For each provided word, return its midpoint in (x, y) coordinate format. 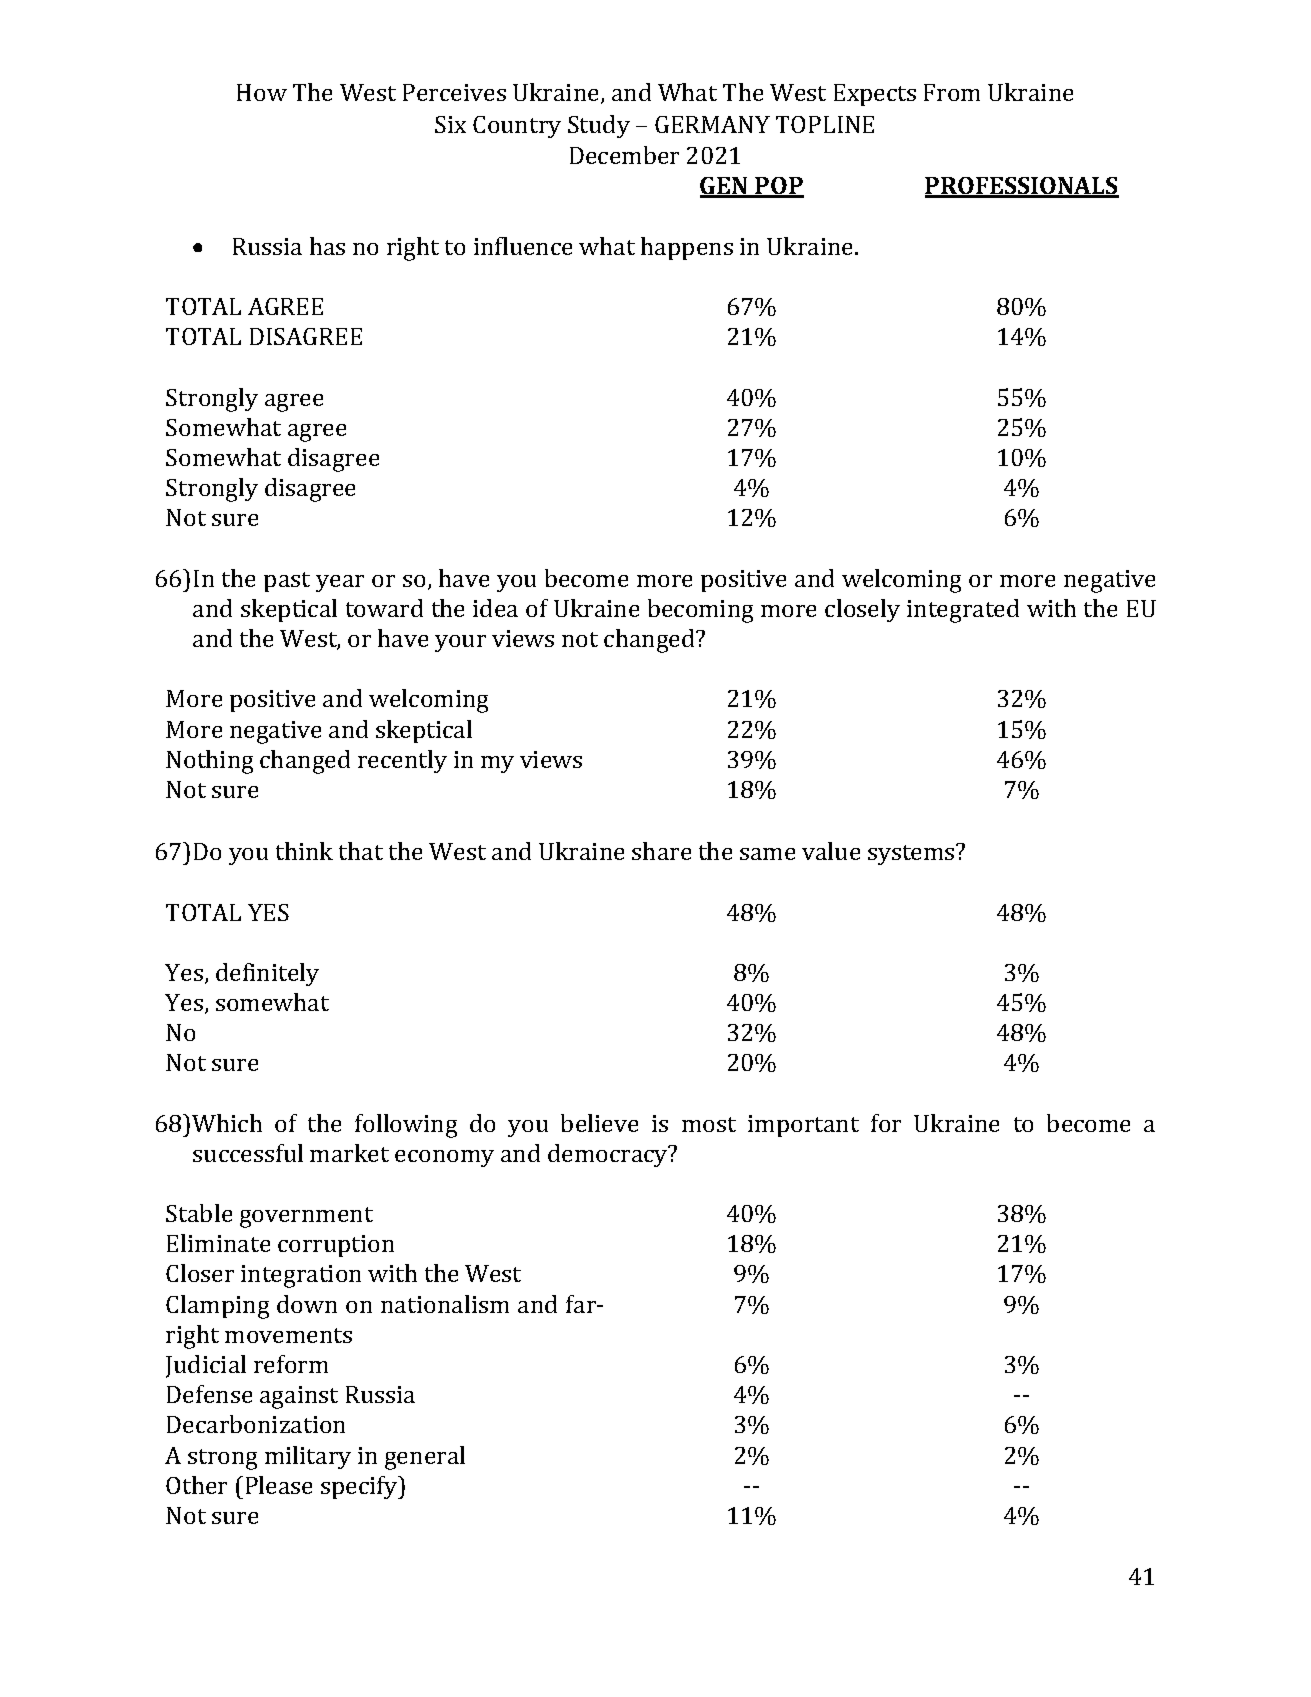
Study (599, 126)
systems (912, 854)
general (425, 1458)
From (952, 92)
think (304, 851)
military (308, 1457)
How (262, 92)
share (661, 851)
